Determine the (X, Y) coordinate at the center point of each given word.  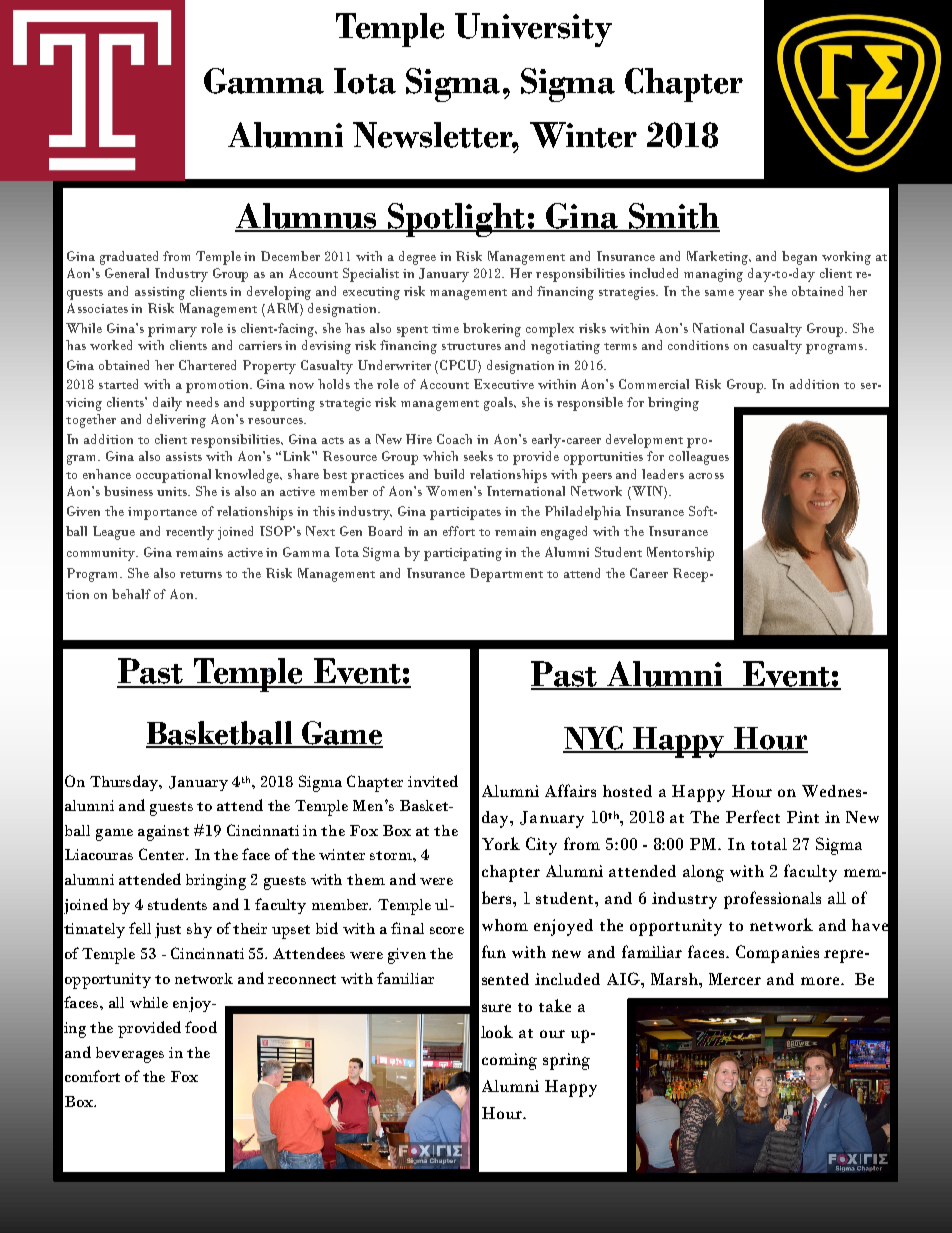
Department (506, 575)
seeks (478, 456)
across (706, 476)
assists (184, 456)
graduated (129, 258)
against (163, 833)
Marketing (719, 258)
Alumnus (307, 217)
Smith (673, 217)
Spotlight (456, 220)
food (201, 1027)
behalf (131, 594)
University (533, 30)
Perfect (753, 816)
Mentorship (680, 554)
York (501, 843)
